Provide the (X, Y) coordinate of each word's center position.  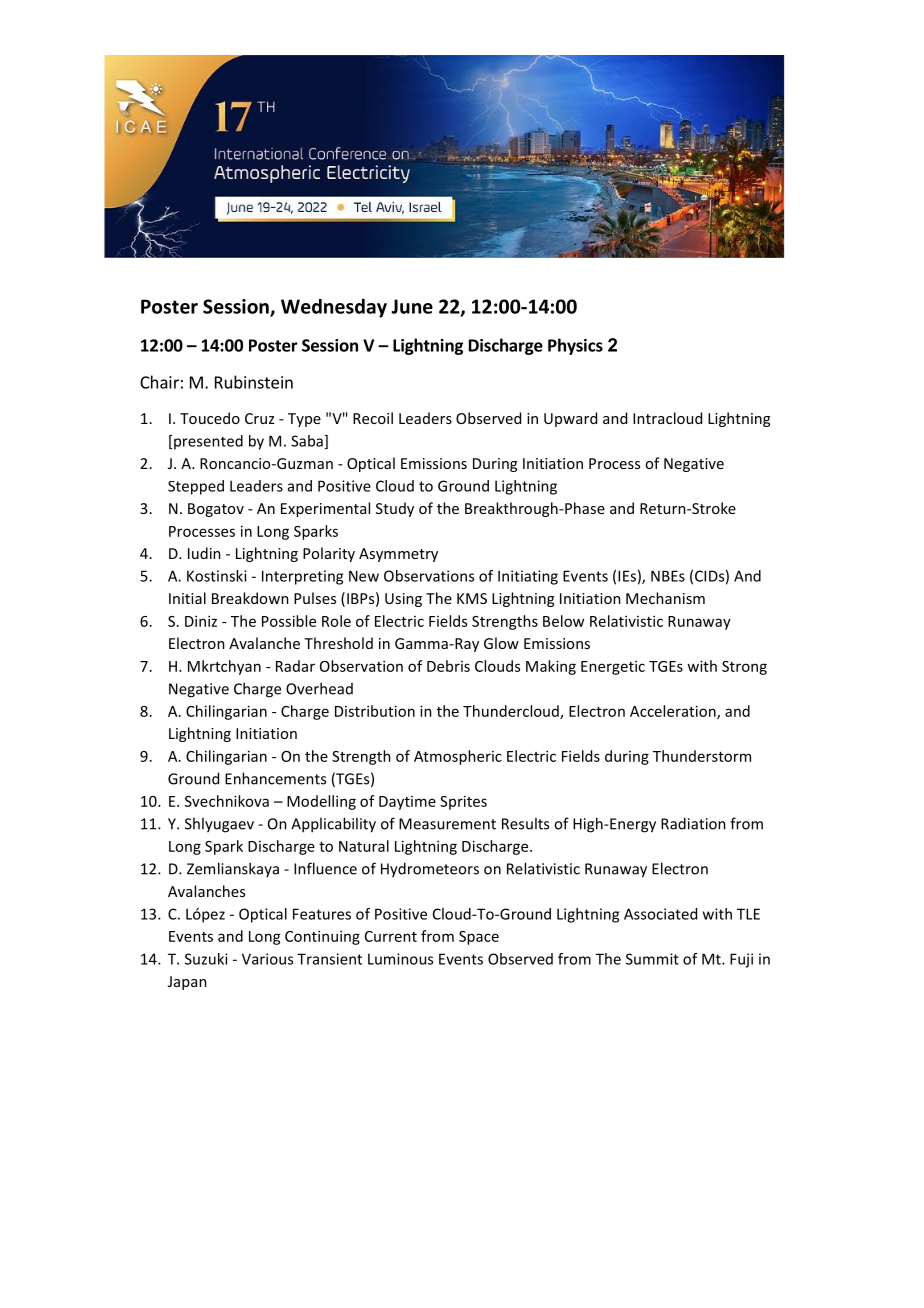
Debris (448, 666)
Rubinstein (254, 382)
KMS (472, 598)
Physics (575, 346)
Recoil (373, 418)
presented (208, 442)
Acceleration (674, 712)
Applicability (333, 825)
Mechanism (665, 598)
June (412, 306)
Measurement (447, 824)
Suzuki (206, 959)
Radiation (693, 823)
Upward (570, 419)
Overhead (319, 688)
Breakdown (250, 598)
